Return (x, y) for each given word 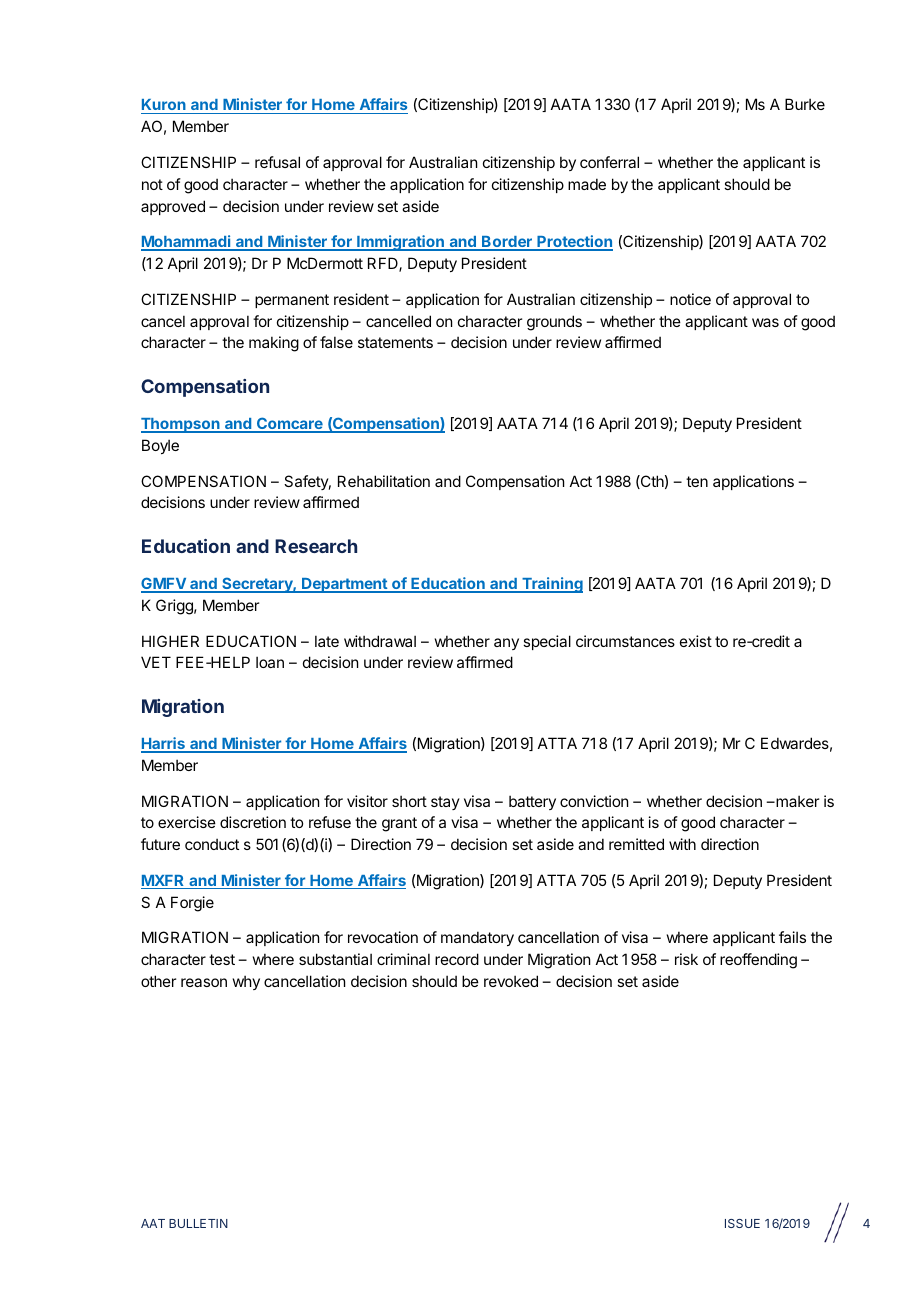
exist (696, 641)
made (587, 184)
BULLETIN (198, 1223)
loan (270, 662)
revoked (511, 981)
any (506, 644)
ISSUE (742, 1223)
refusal (277, 162)
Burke (805, 104)
